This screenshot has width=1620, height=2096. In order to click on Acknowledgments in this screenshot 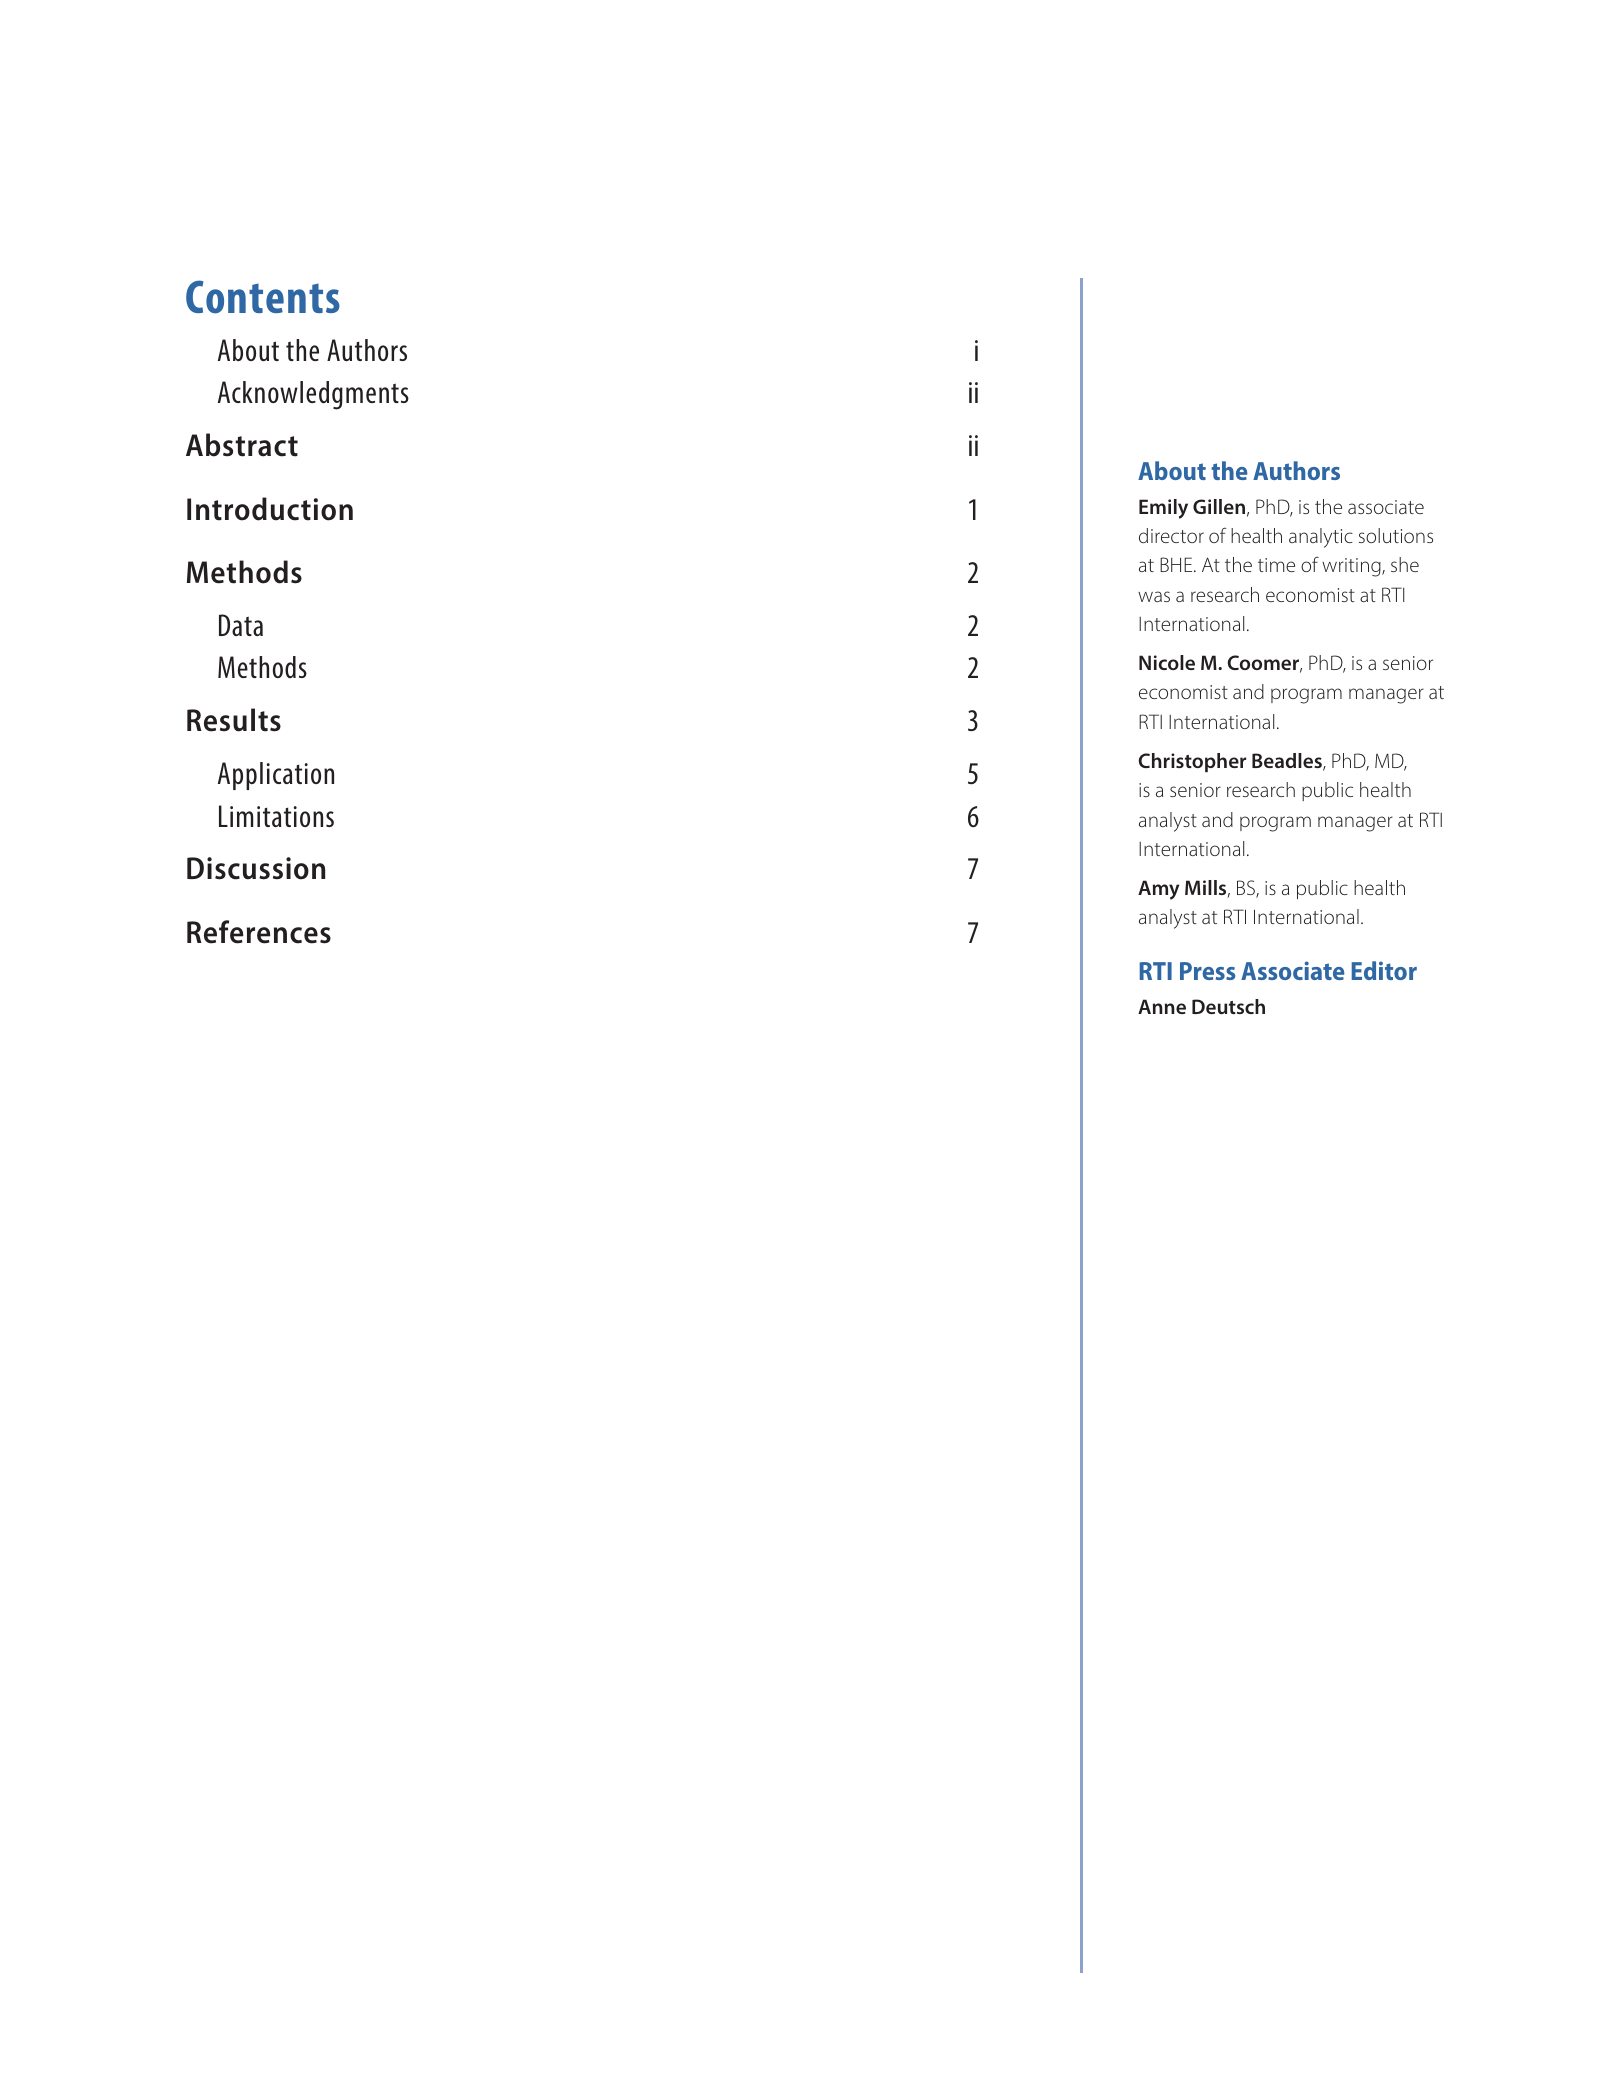, I will do `click(313, 395)`.
